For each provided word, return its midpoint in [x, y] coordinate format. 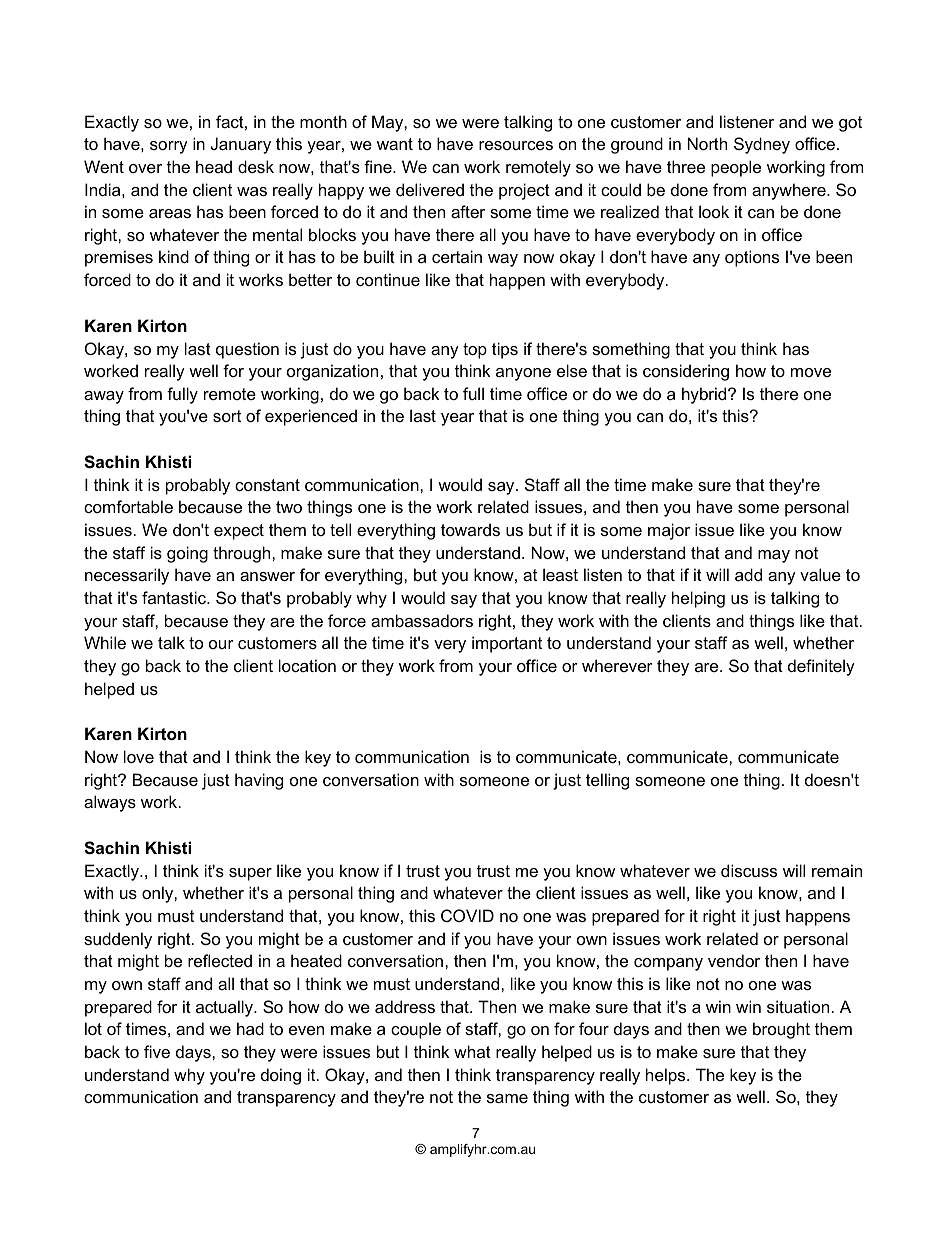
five [157, 1051]
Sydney [762, 145]
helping [698, 599]
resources [516, 145]
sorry [169, 147]
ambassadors [422, 620]
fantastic [175, 597]
